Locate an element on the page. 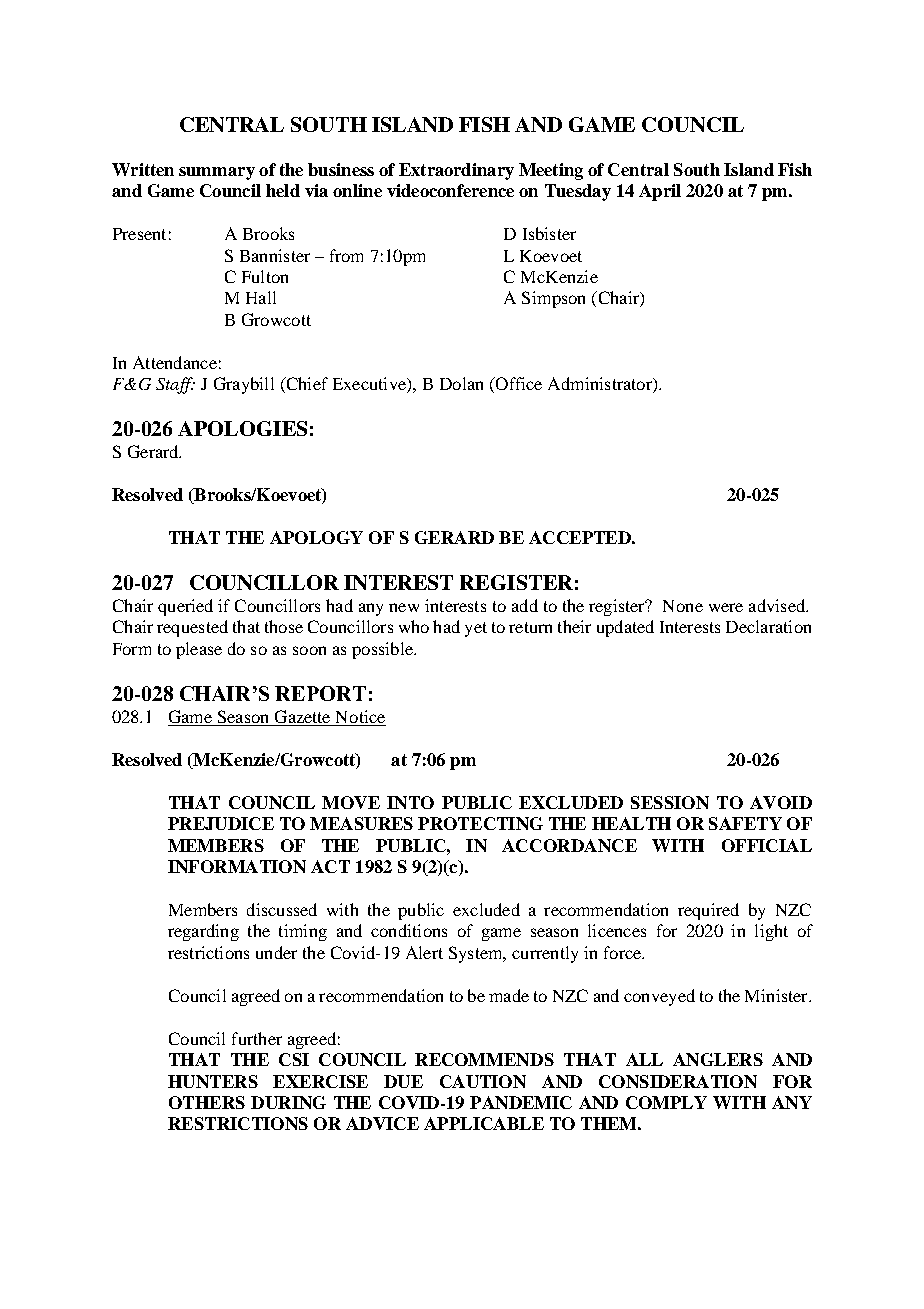 Image resolution: width=924 pixels, height=1309 pixels. CAUTION is located at coordinates (483, 1081).
